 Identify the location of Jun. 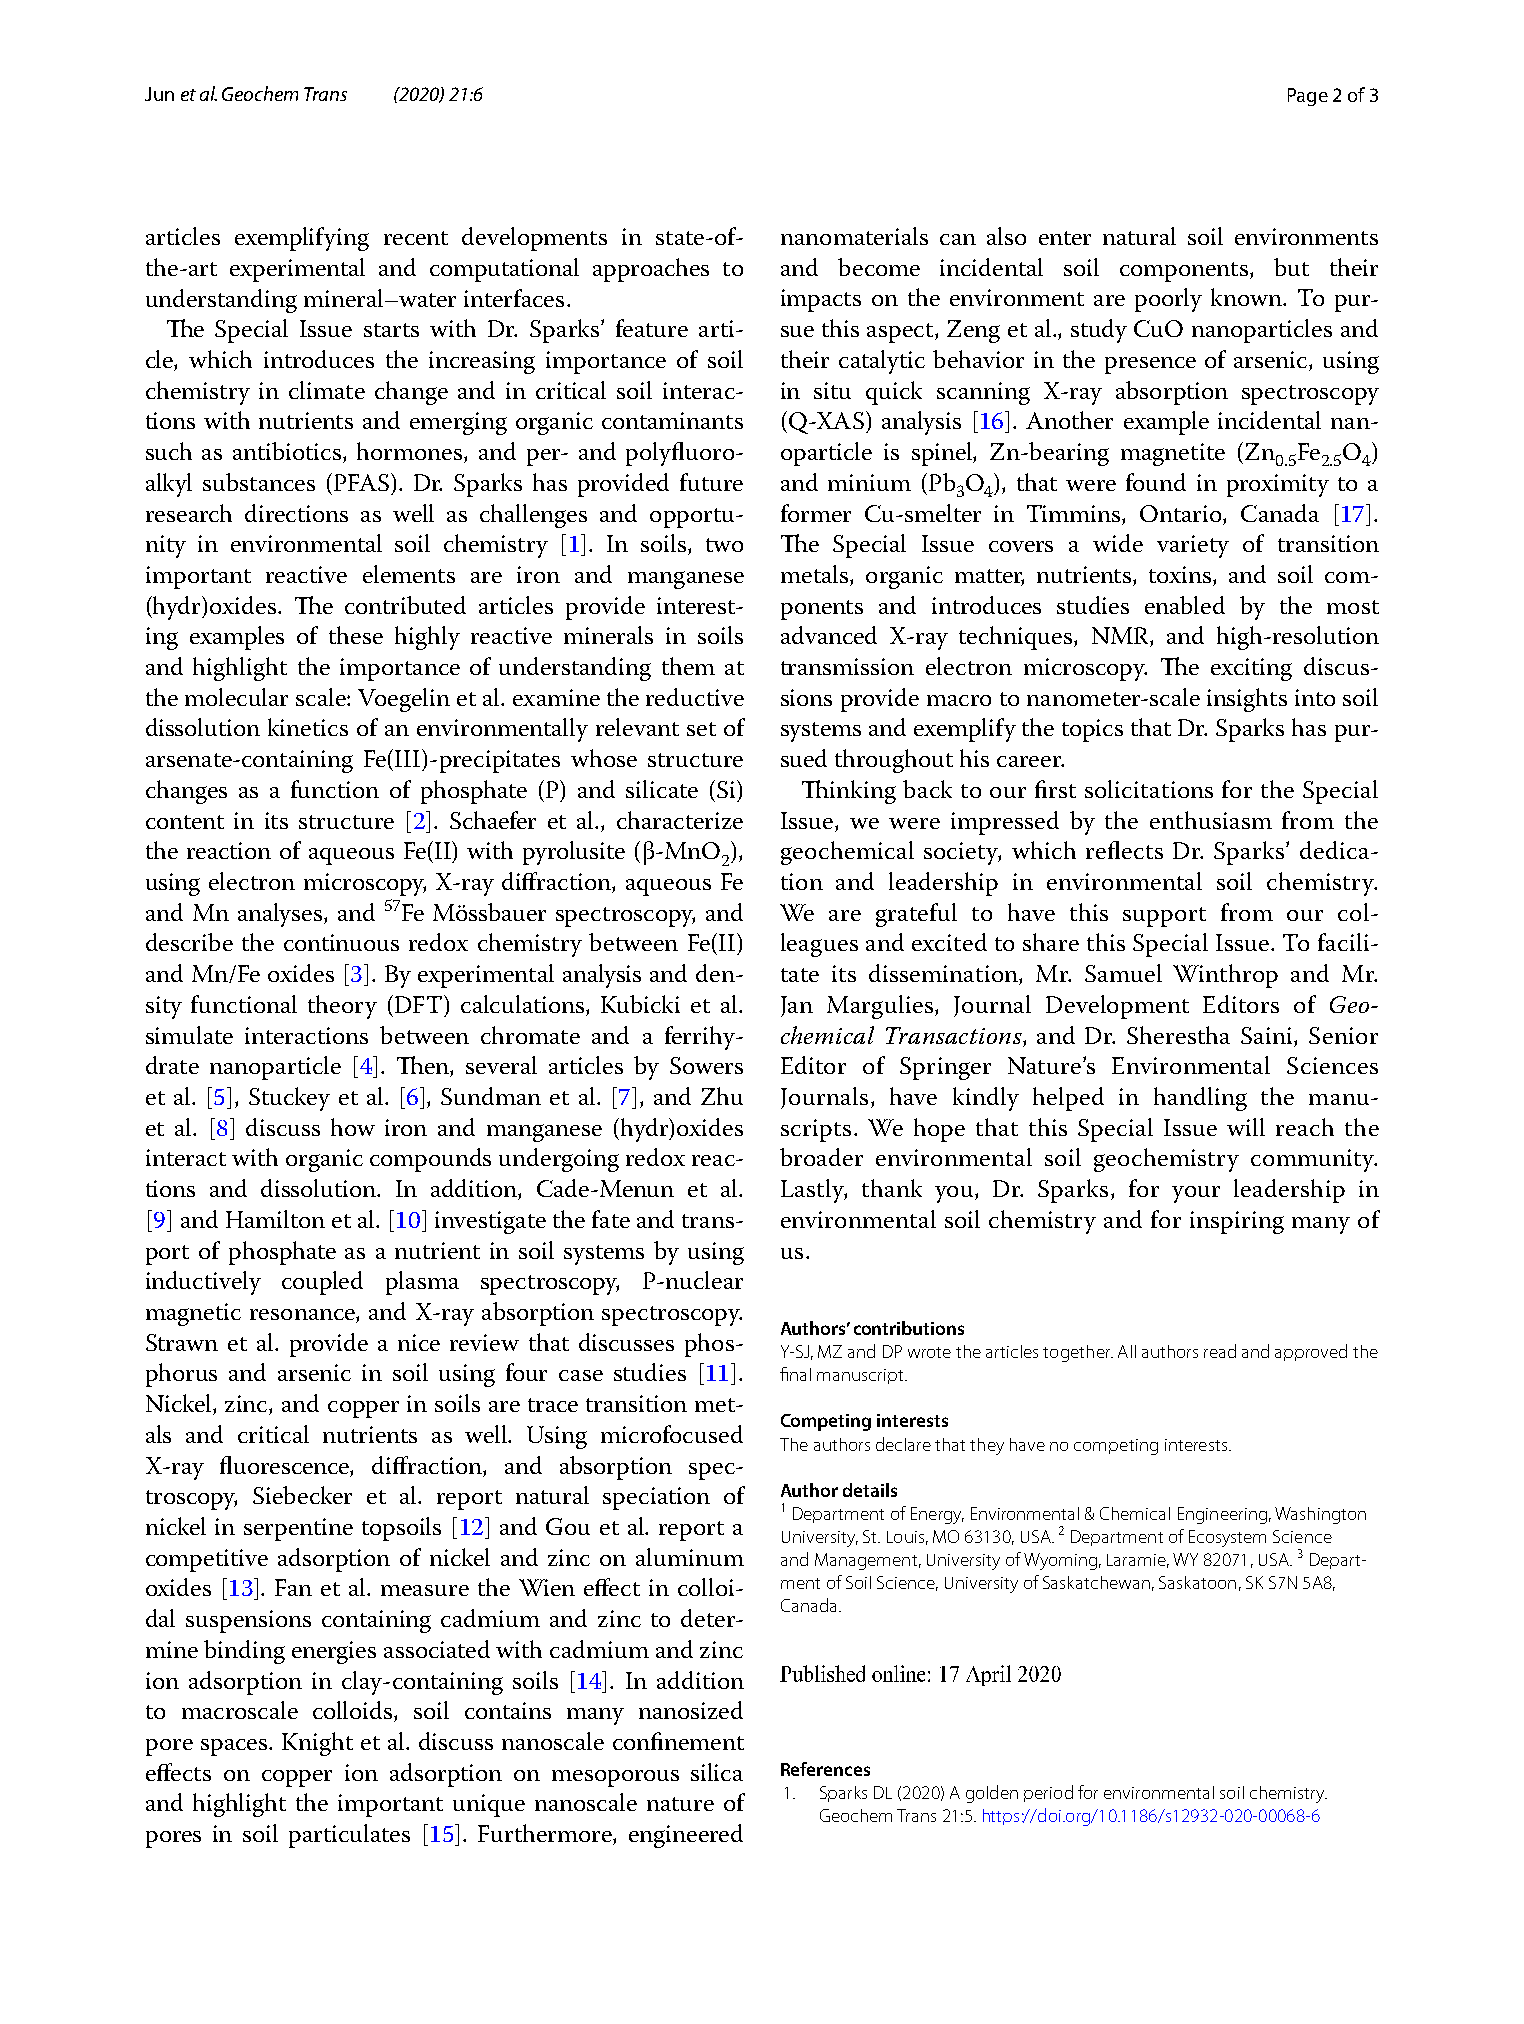
(159, 94).
